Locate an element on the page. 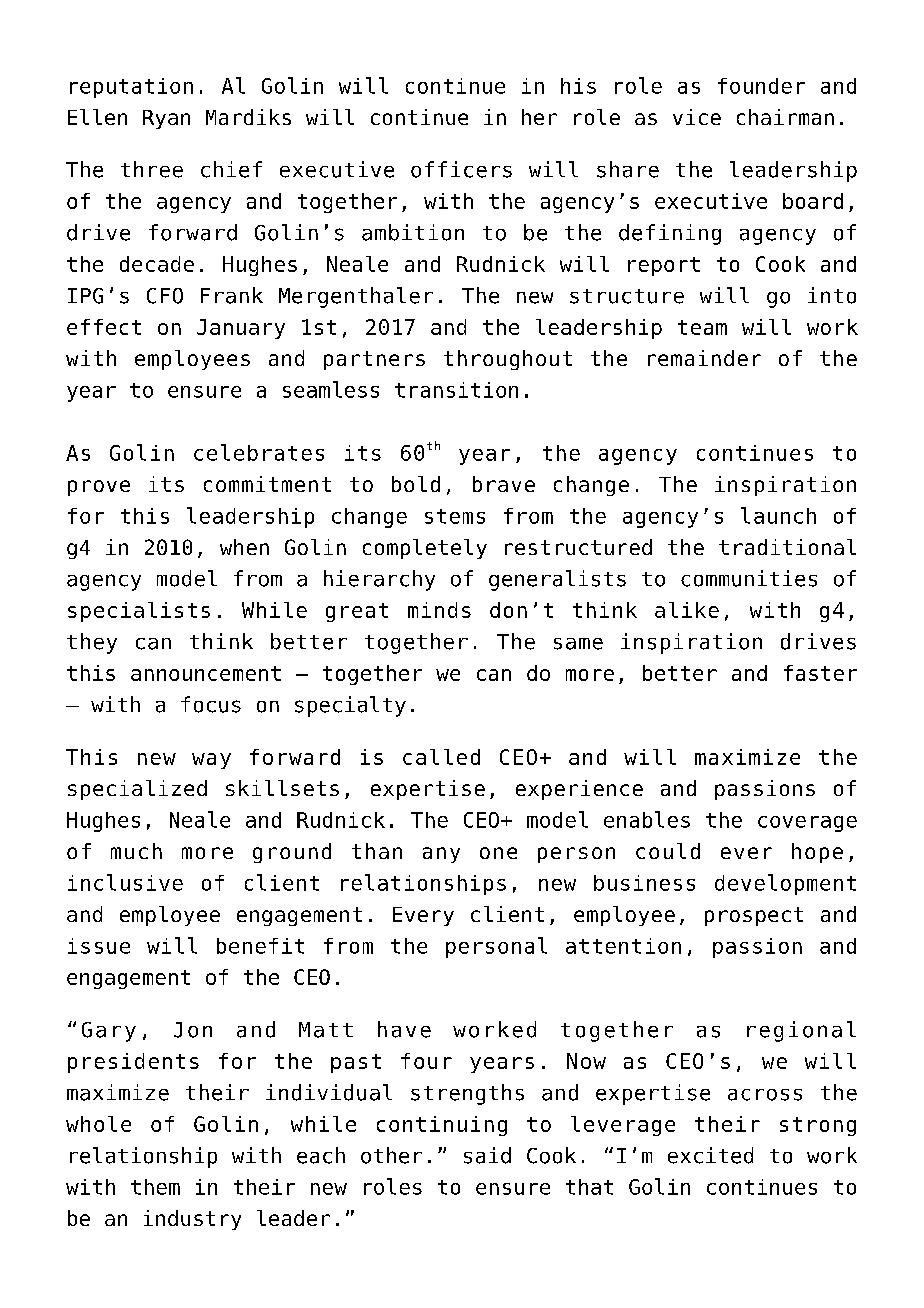  officers is located at coordinates (461, 169).
